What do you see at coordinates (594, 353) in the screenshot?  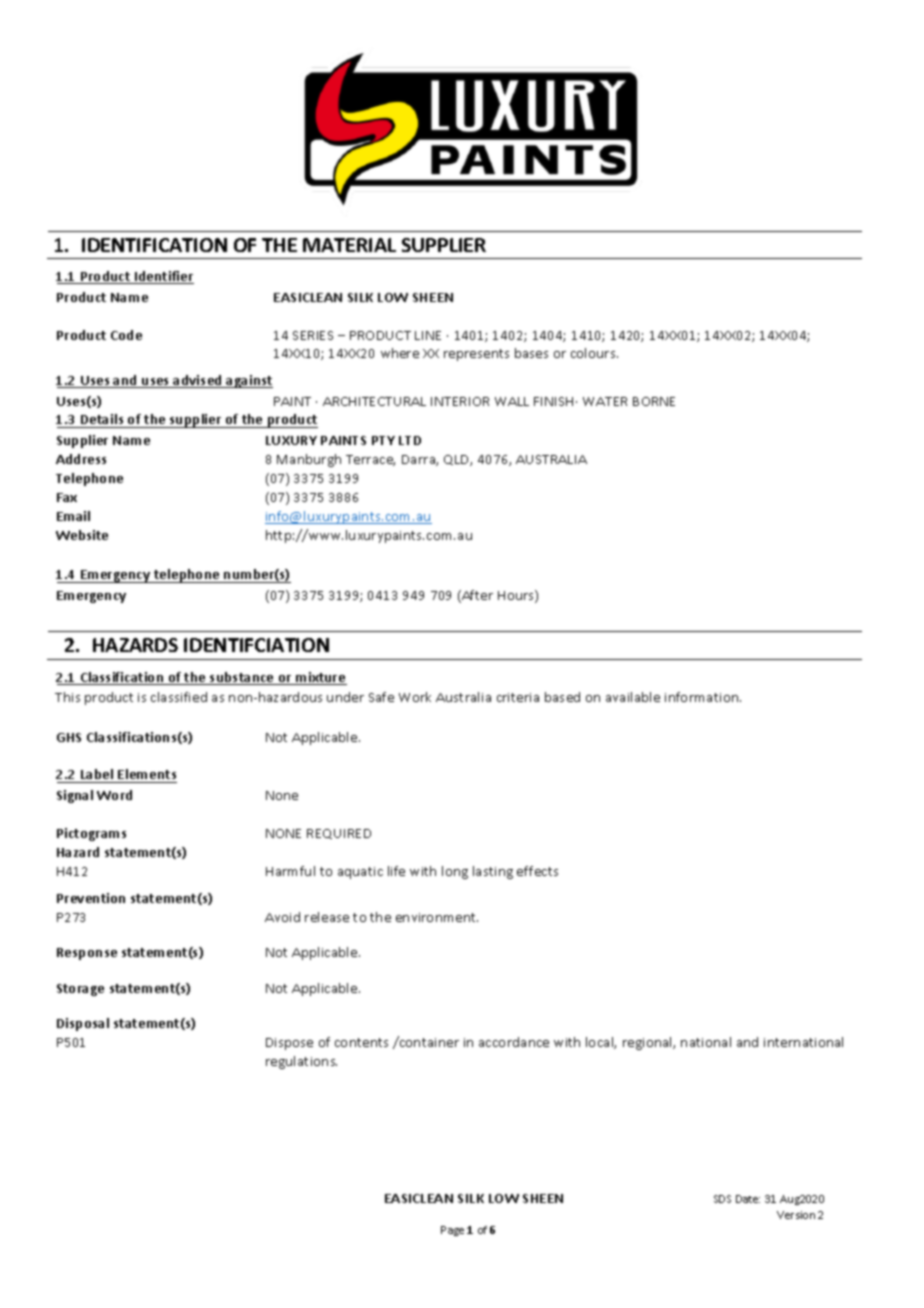 I see `colours` at bounding box center [594, 353].
